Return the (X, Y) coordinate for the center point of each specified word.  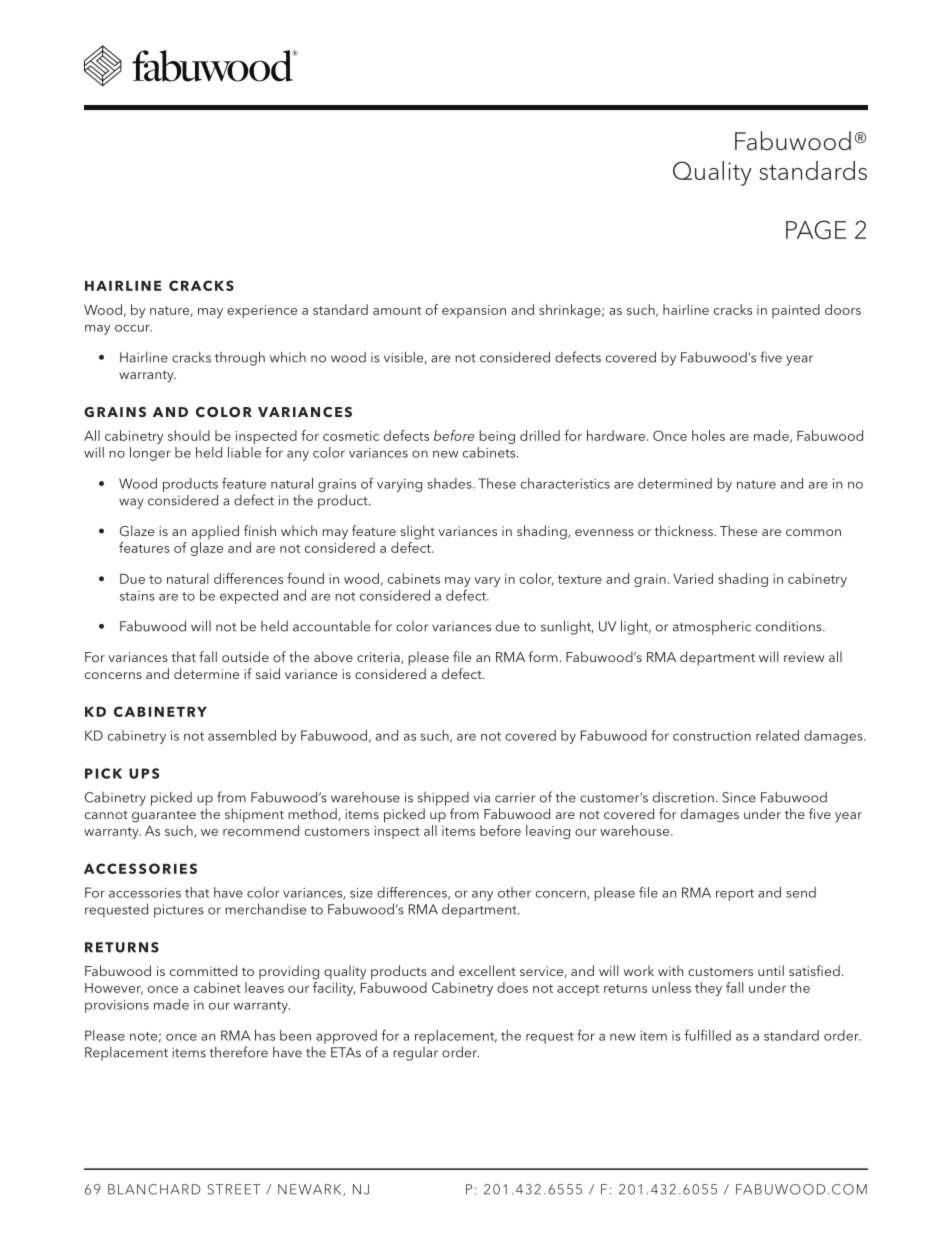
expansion (474, 311)
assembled (242, 735)
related (777, 735)
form (543, 656)
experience (262, 311)
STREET (234, 1189)
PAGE (816, 229)
